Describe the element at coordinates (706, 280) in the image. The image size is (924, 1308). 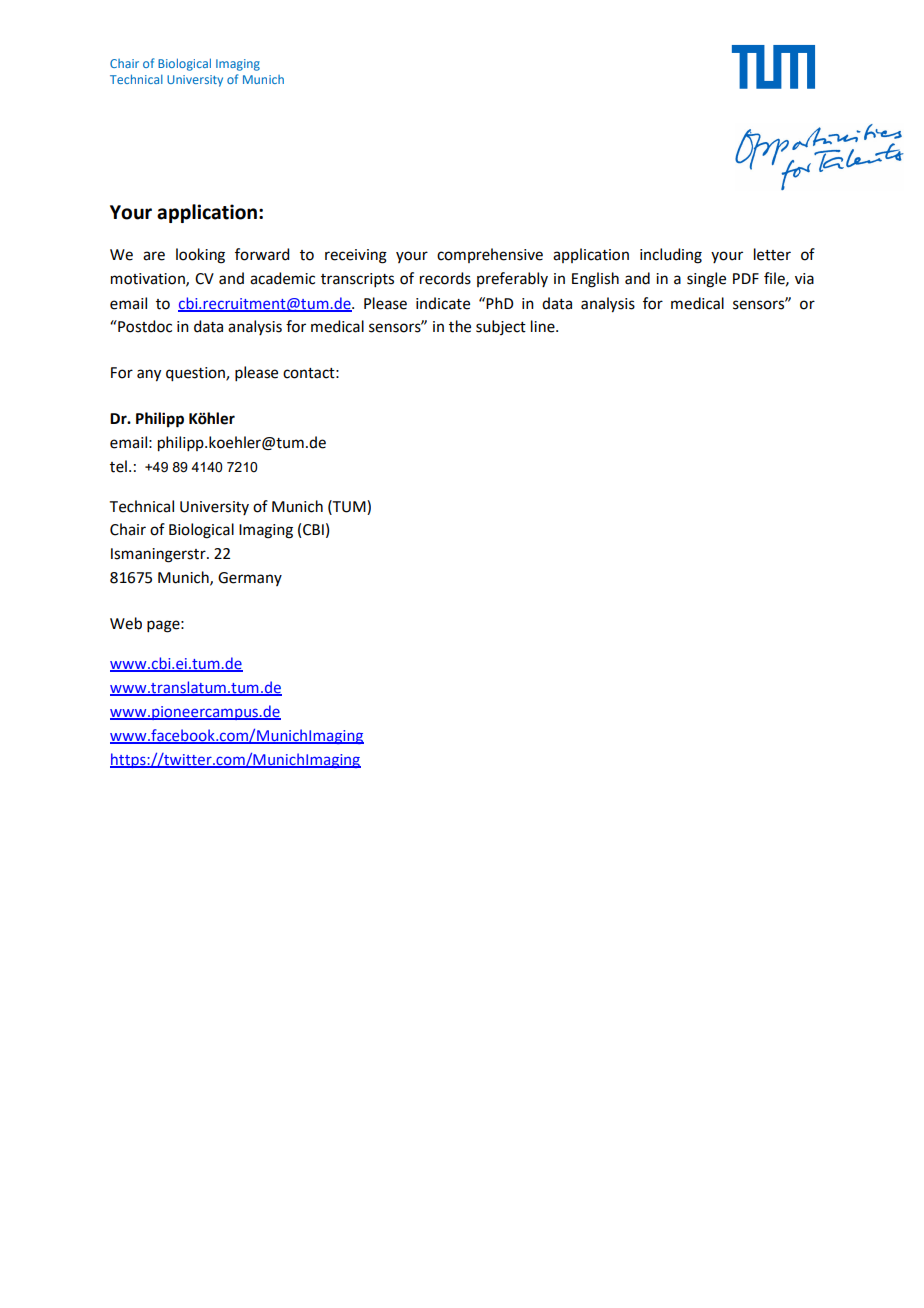
I see `single` at that location.
